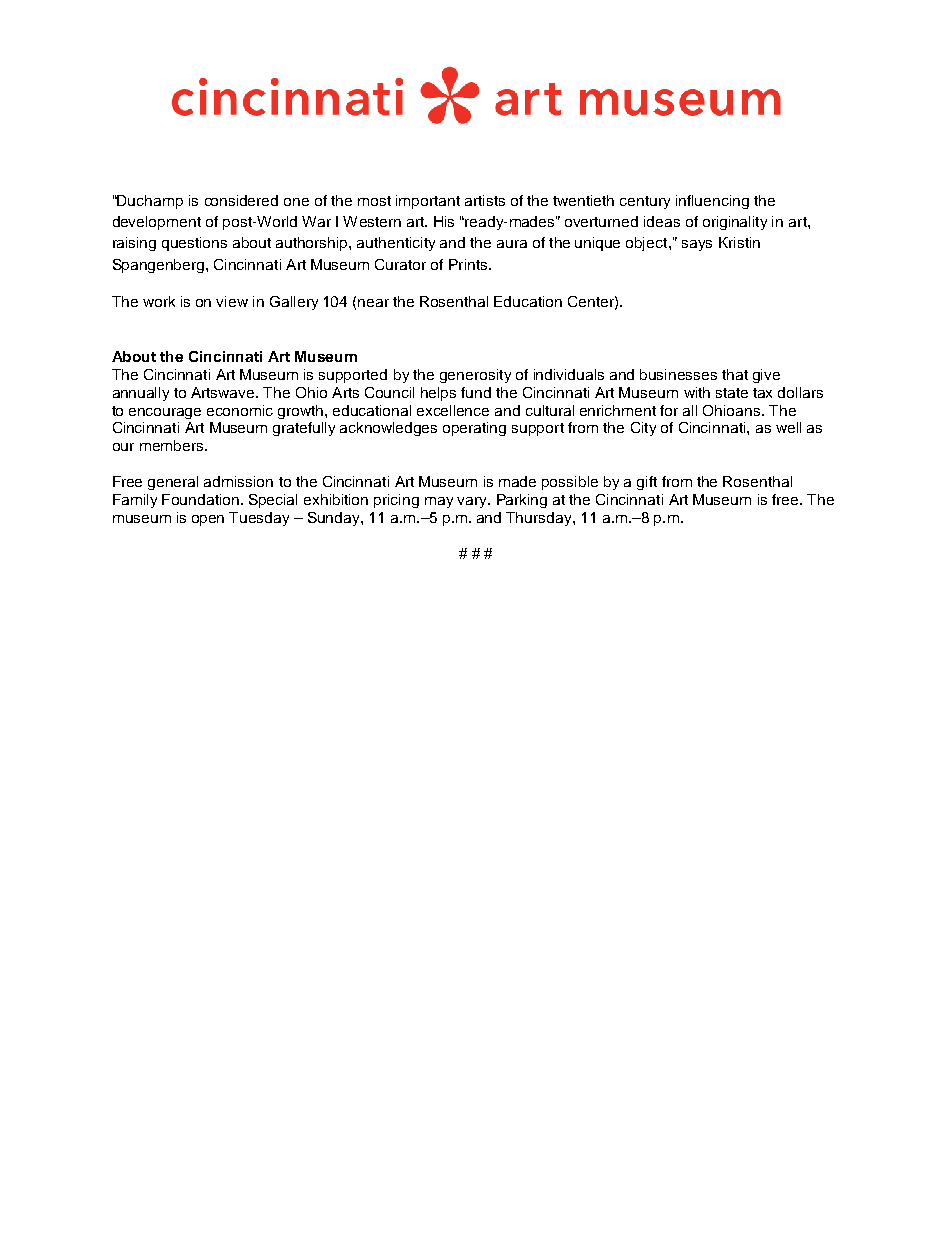 The width and height of the screenshot is (952, 1233). What do you see at coordinates (373, 303) in the screenshot?
I see `near` at bounding box center [373, 303].
